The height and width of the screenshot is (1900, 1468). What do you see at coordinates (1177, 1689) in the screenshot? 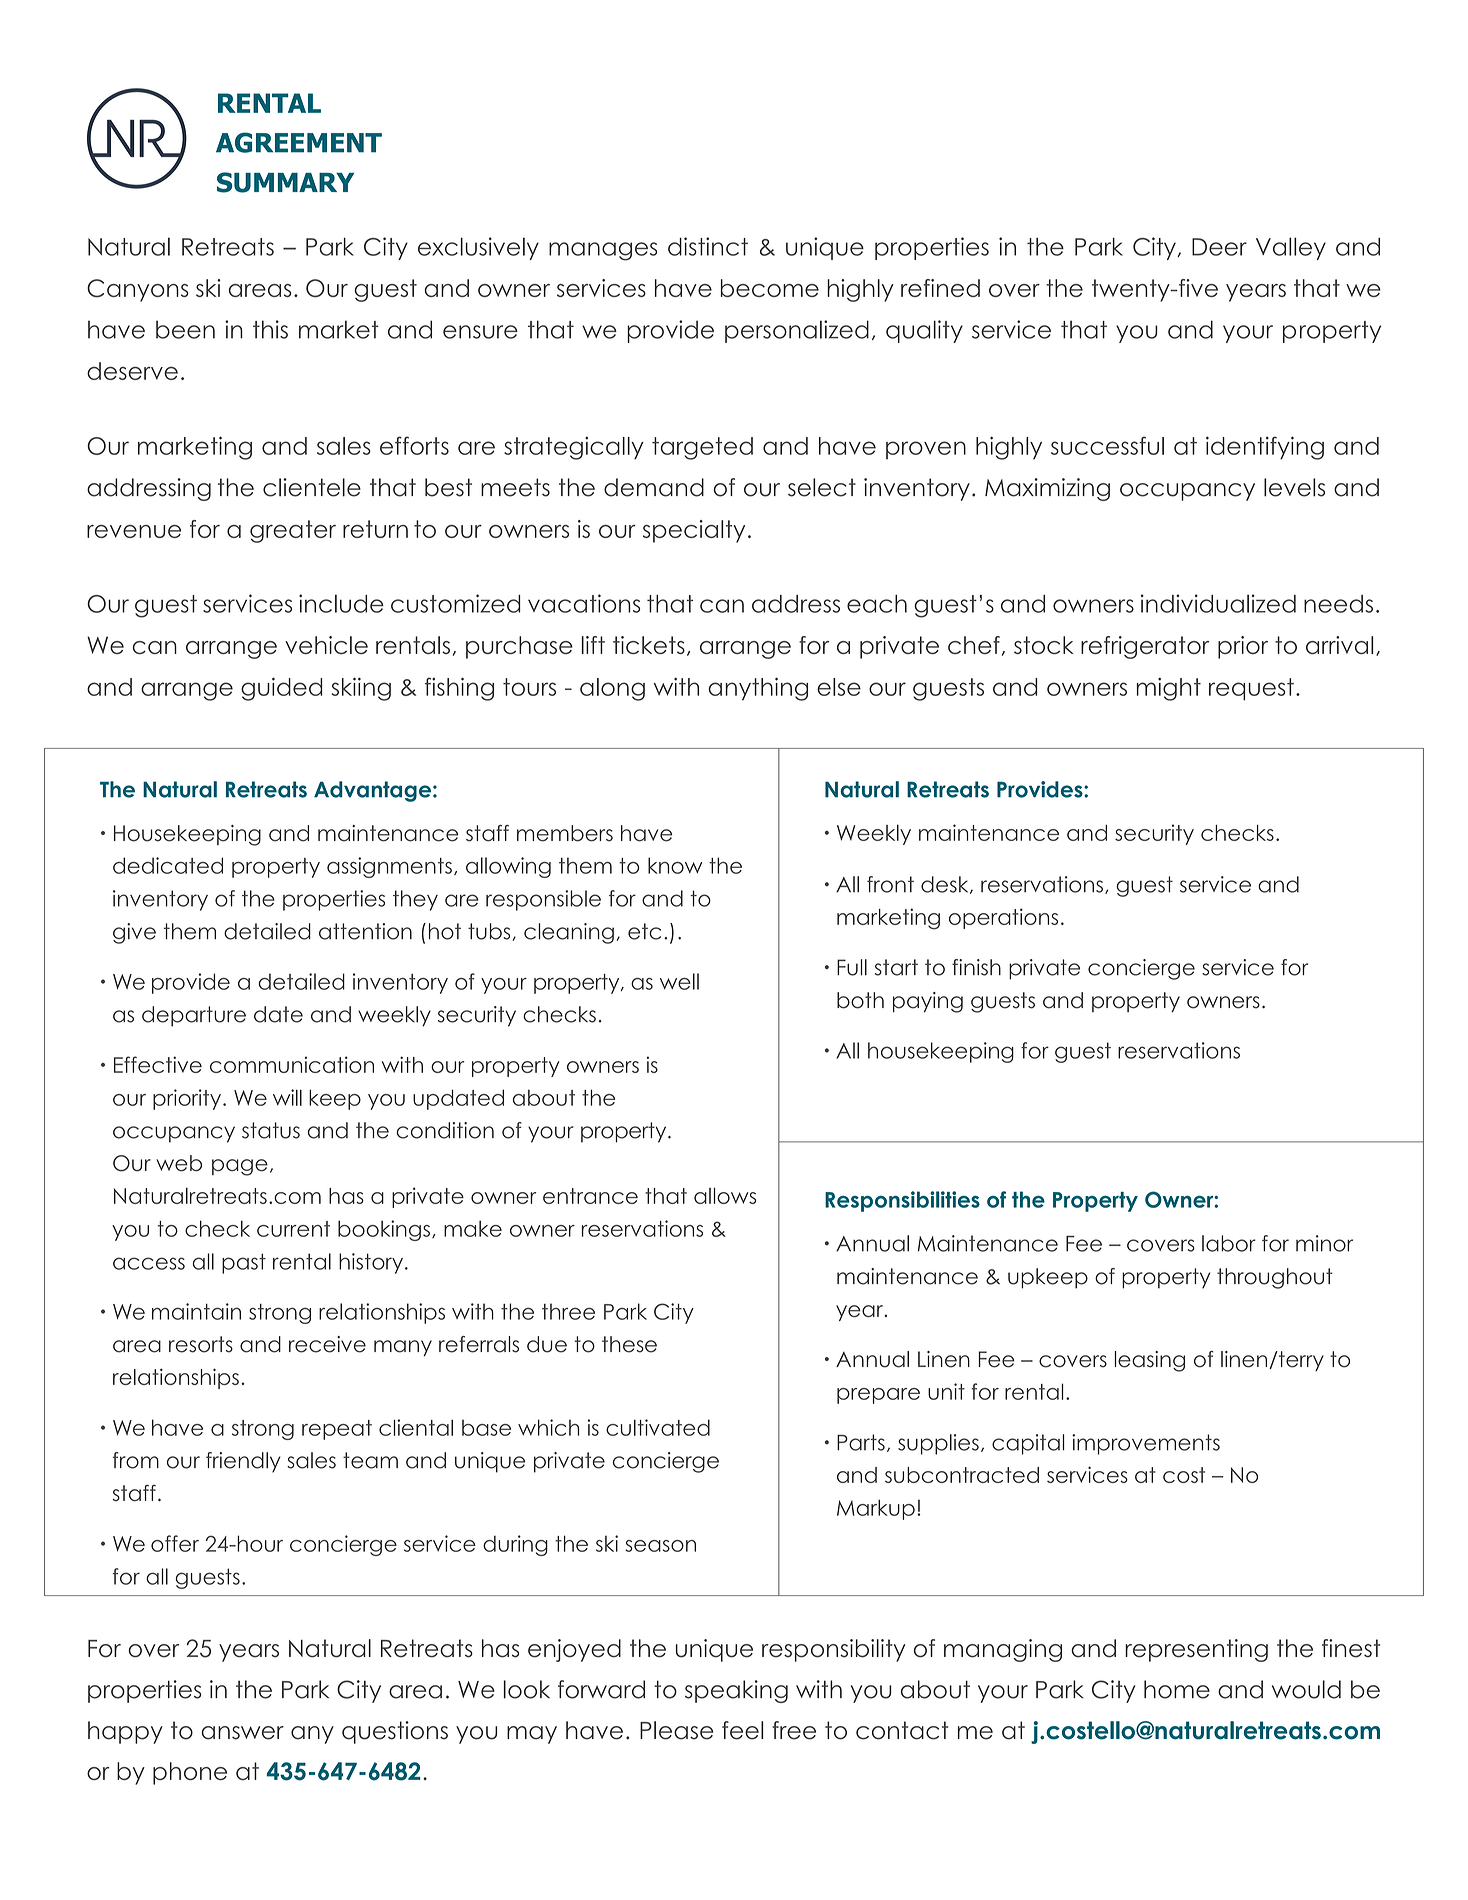
I see `home` at bounding box center [1177, 1689].
